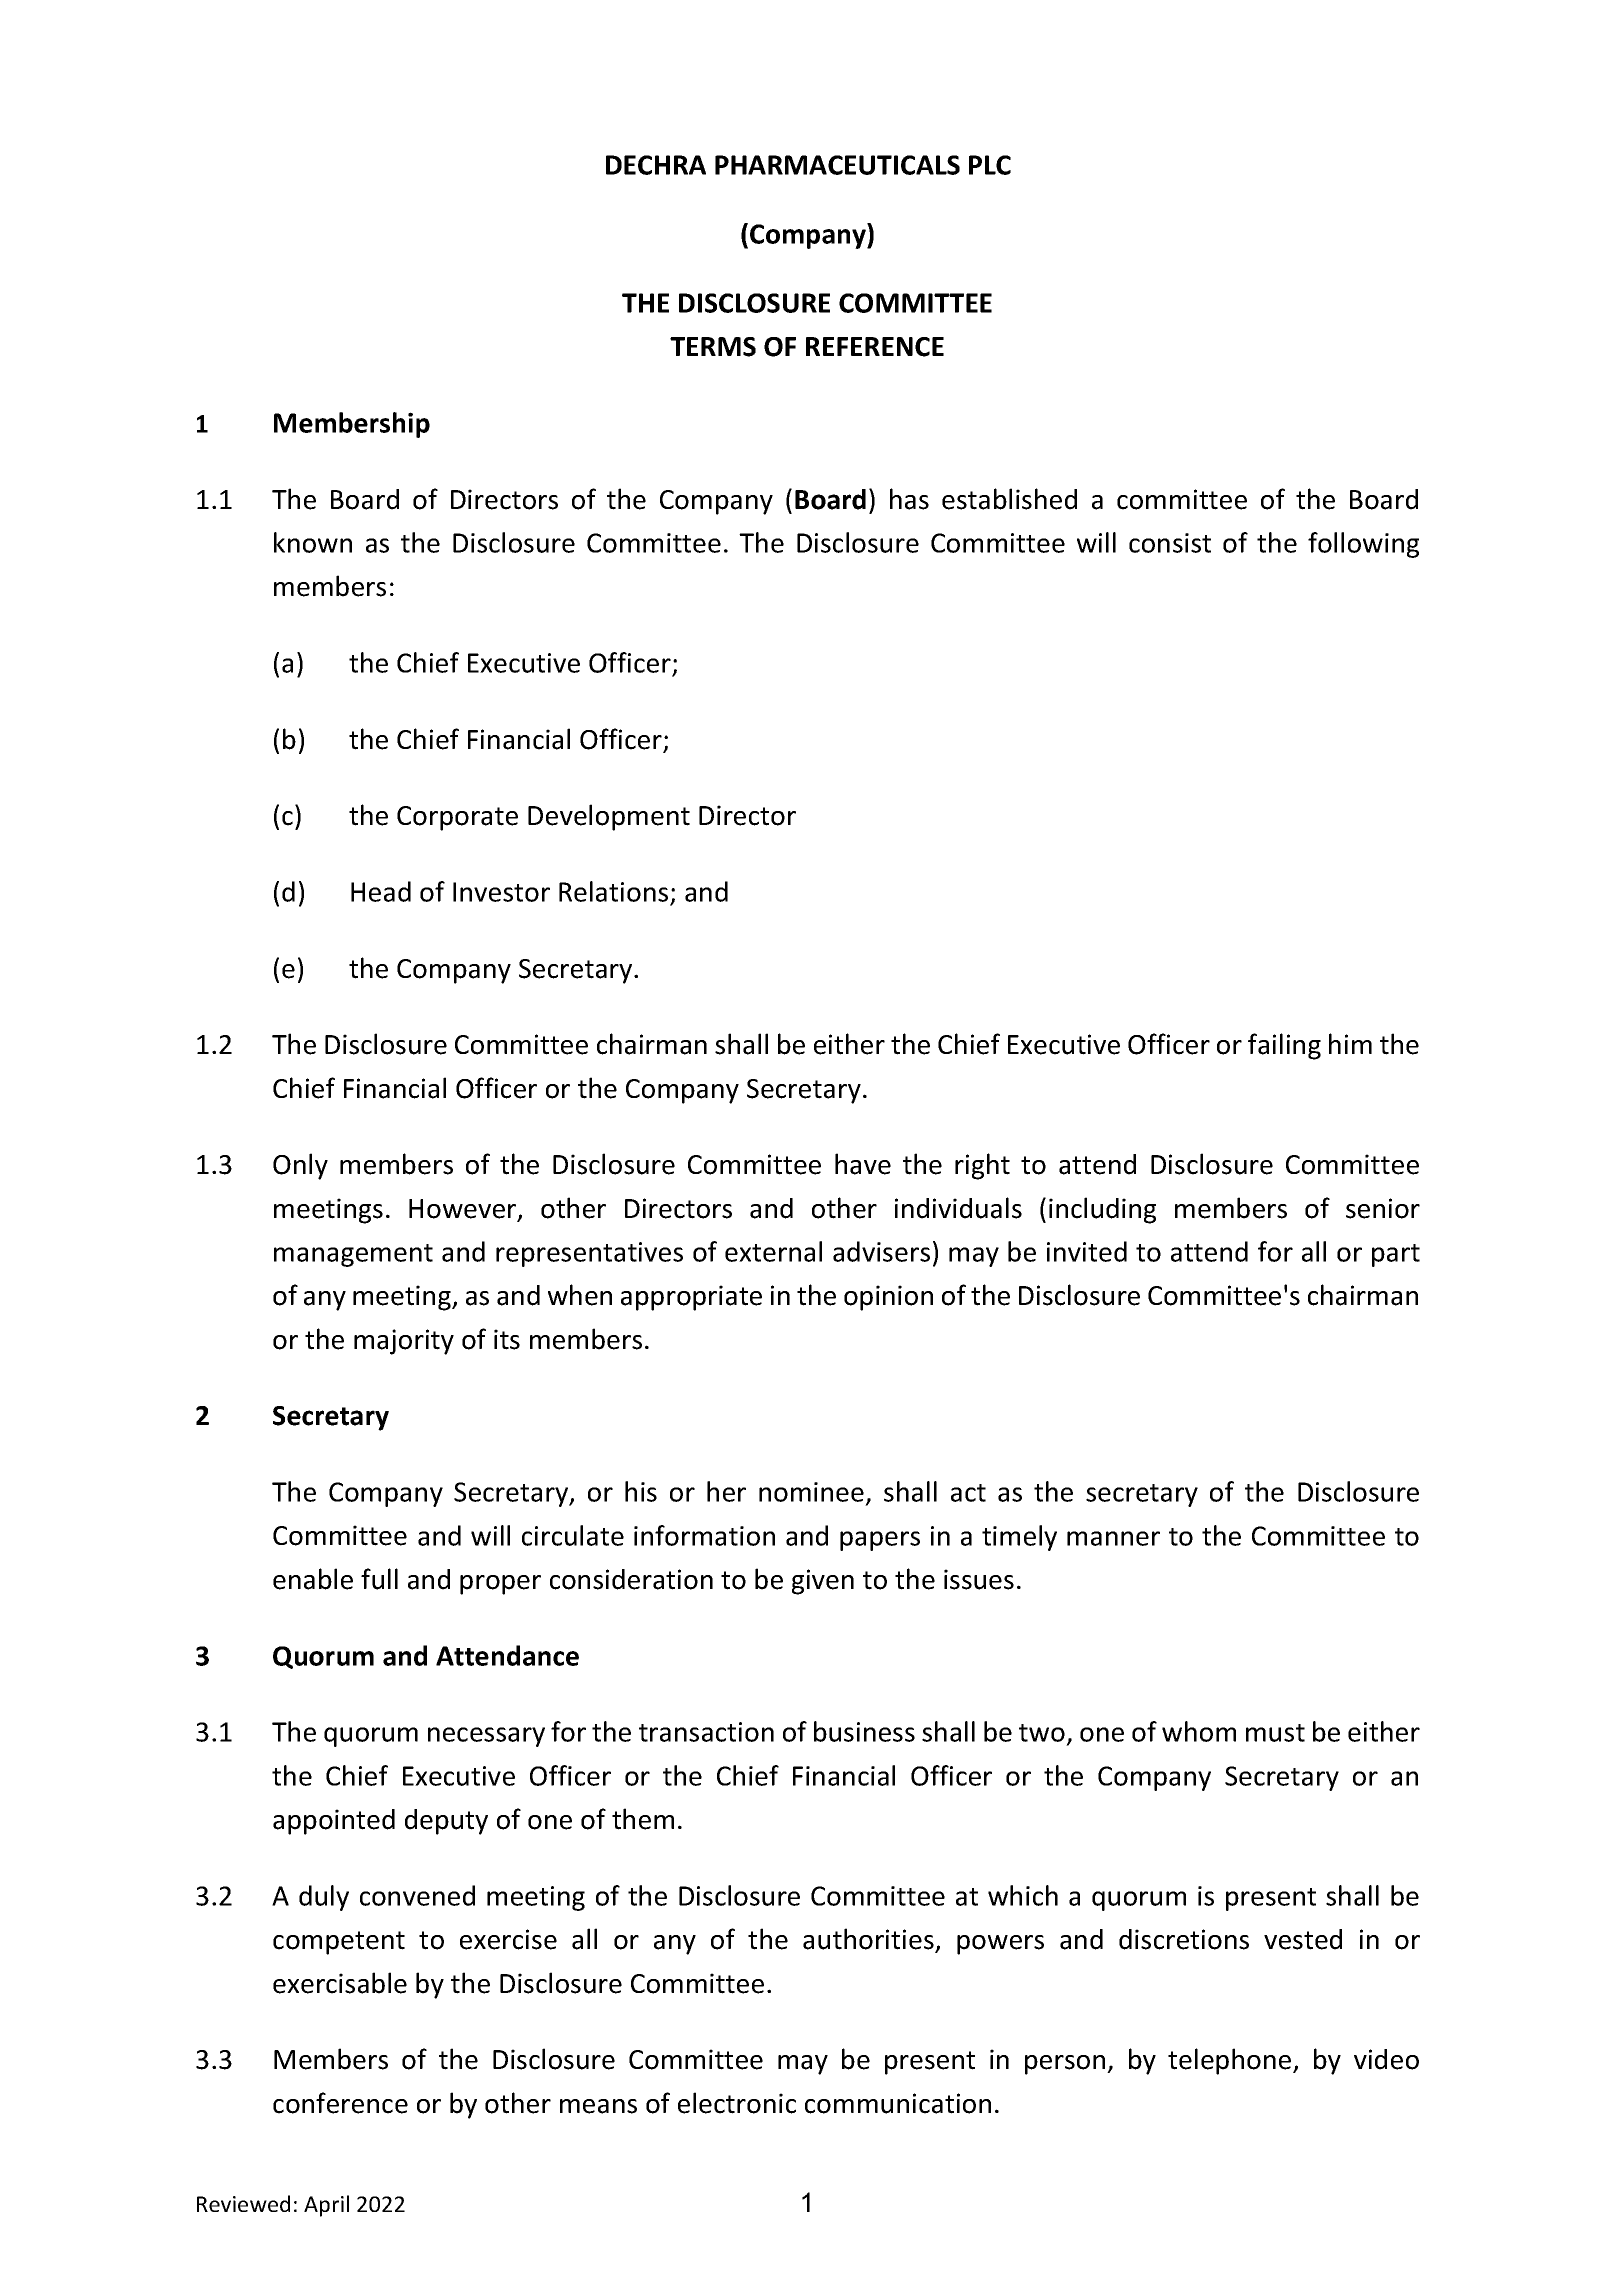 The height and width of the screenshot is (2285, 1616). What do you see at coordinates (863, 1164) in the screenshot?
I see `have` at bounding box center [863, 1164].
